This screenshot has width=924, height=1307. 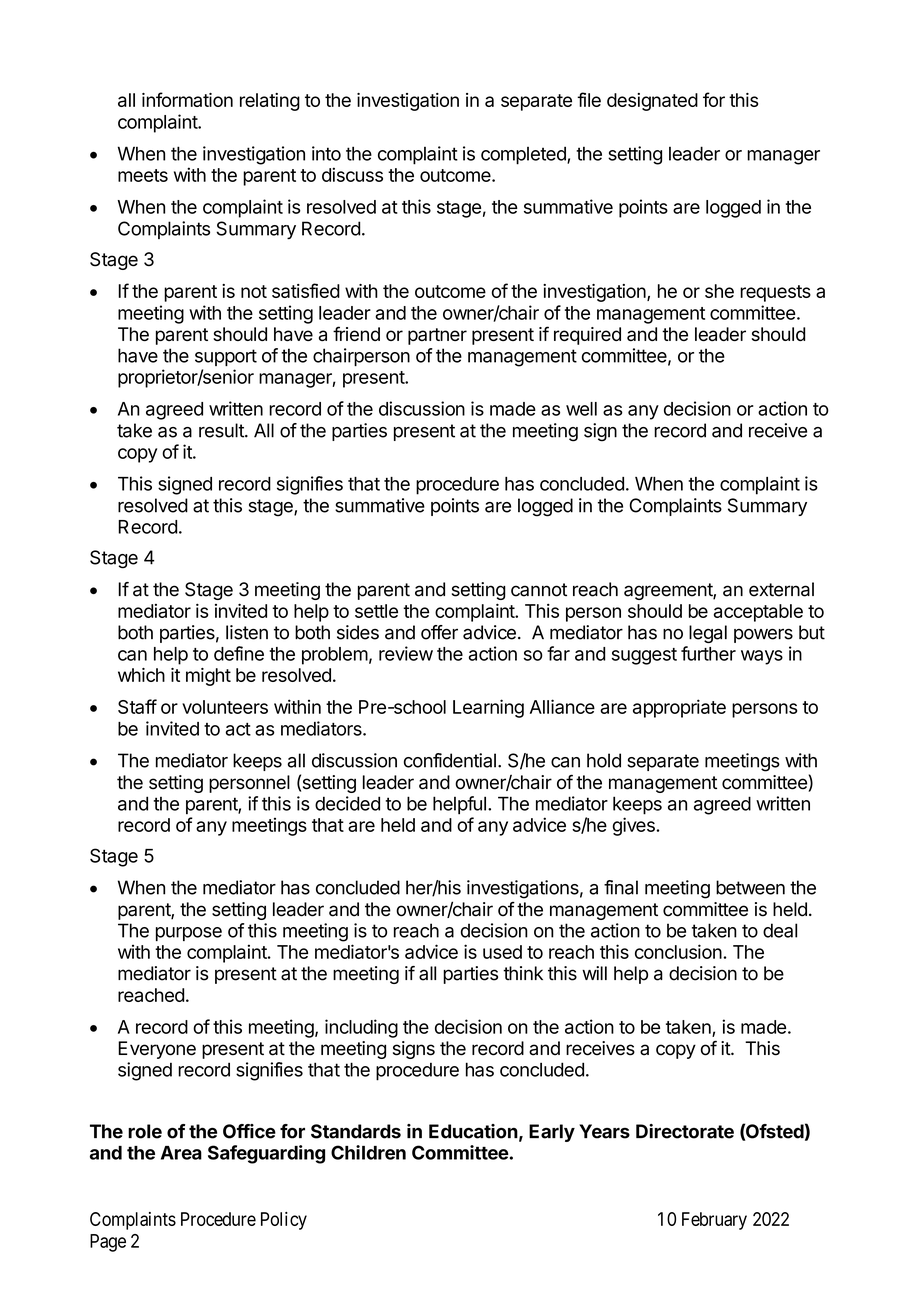 What do you see at coordinates (524, 155) in the screenshot?
I see `completed` at bounding box center [524, 155].
